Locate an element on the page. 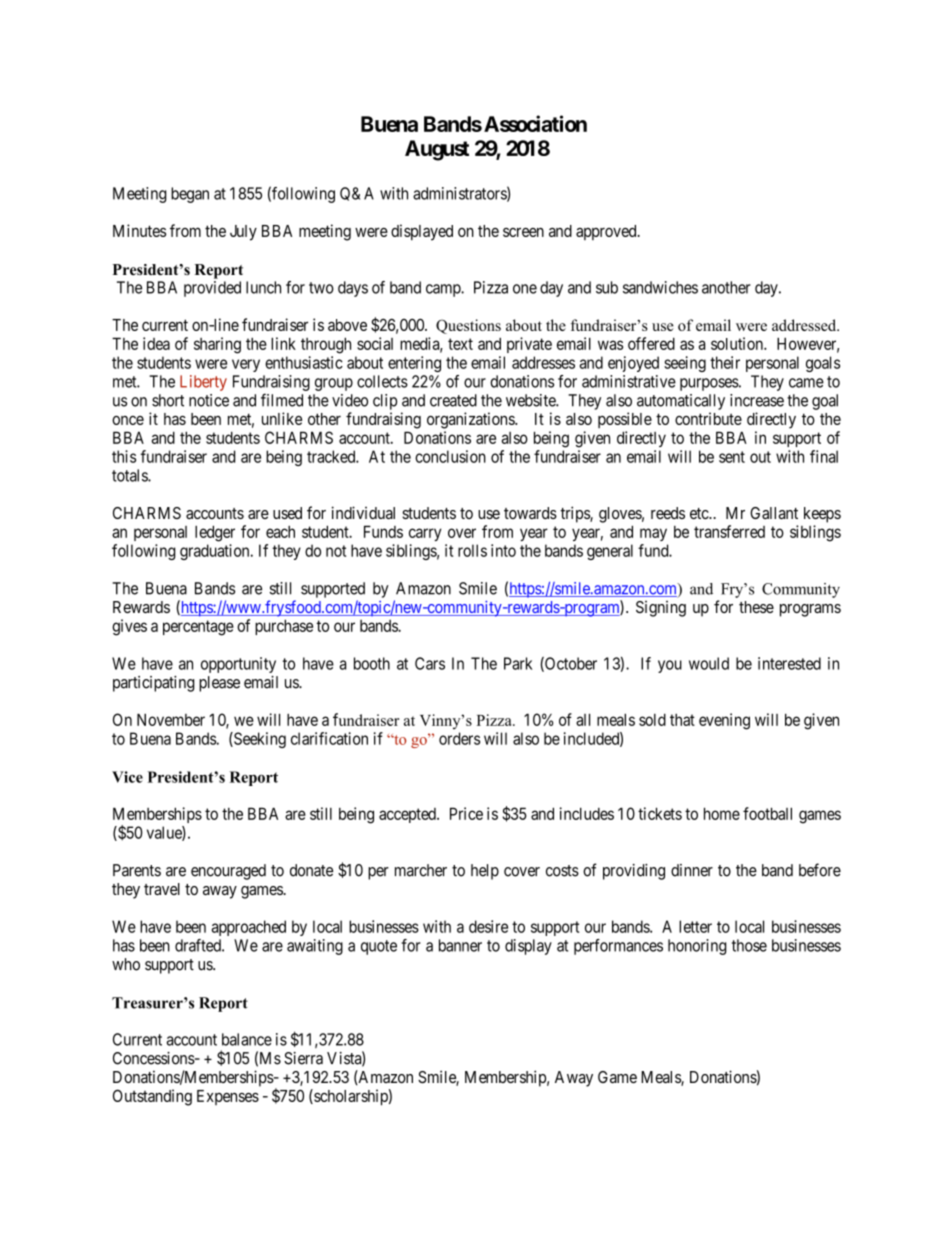 The image size is (952, 1233). these is located at coordinates (756, 607).
